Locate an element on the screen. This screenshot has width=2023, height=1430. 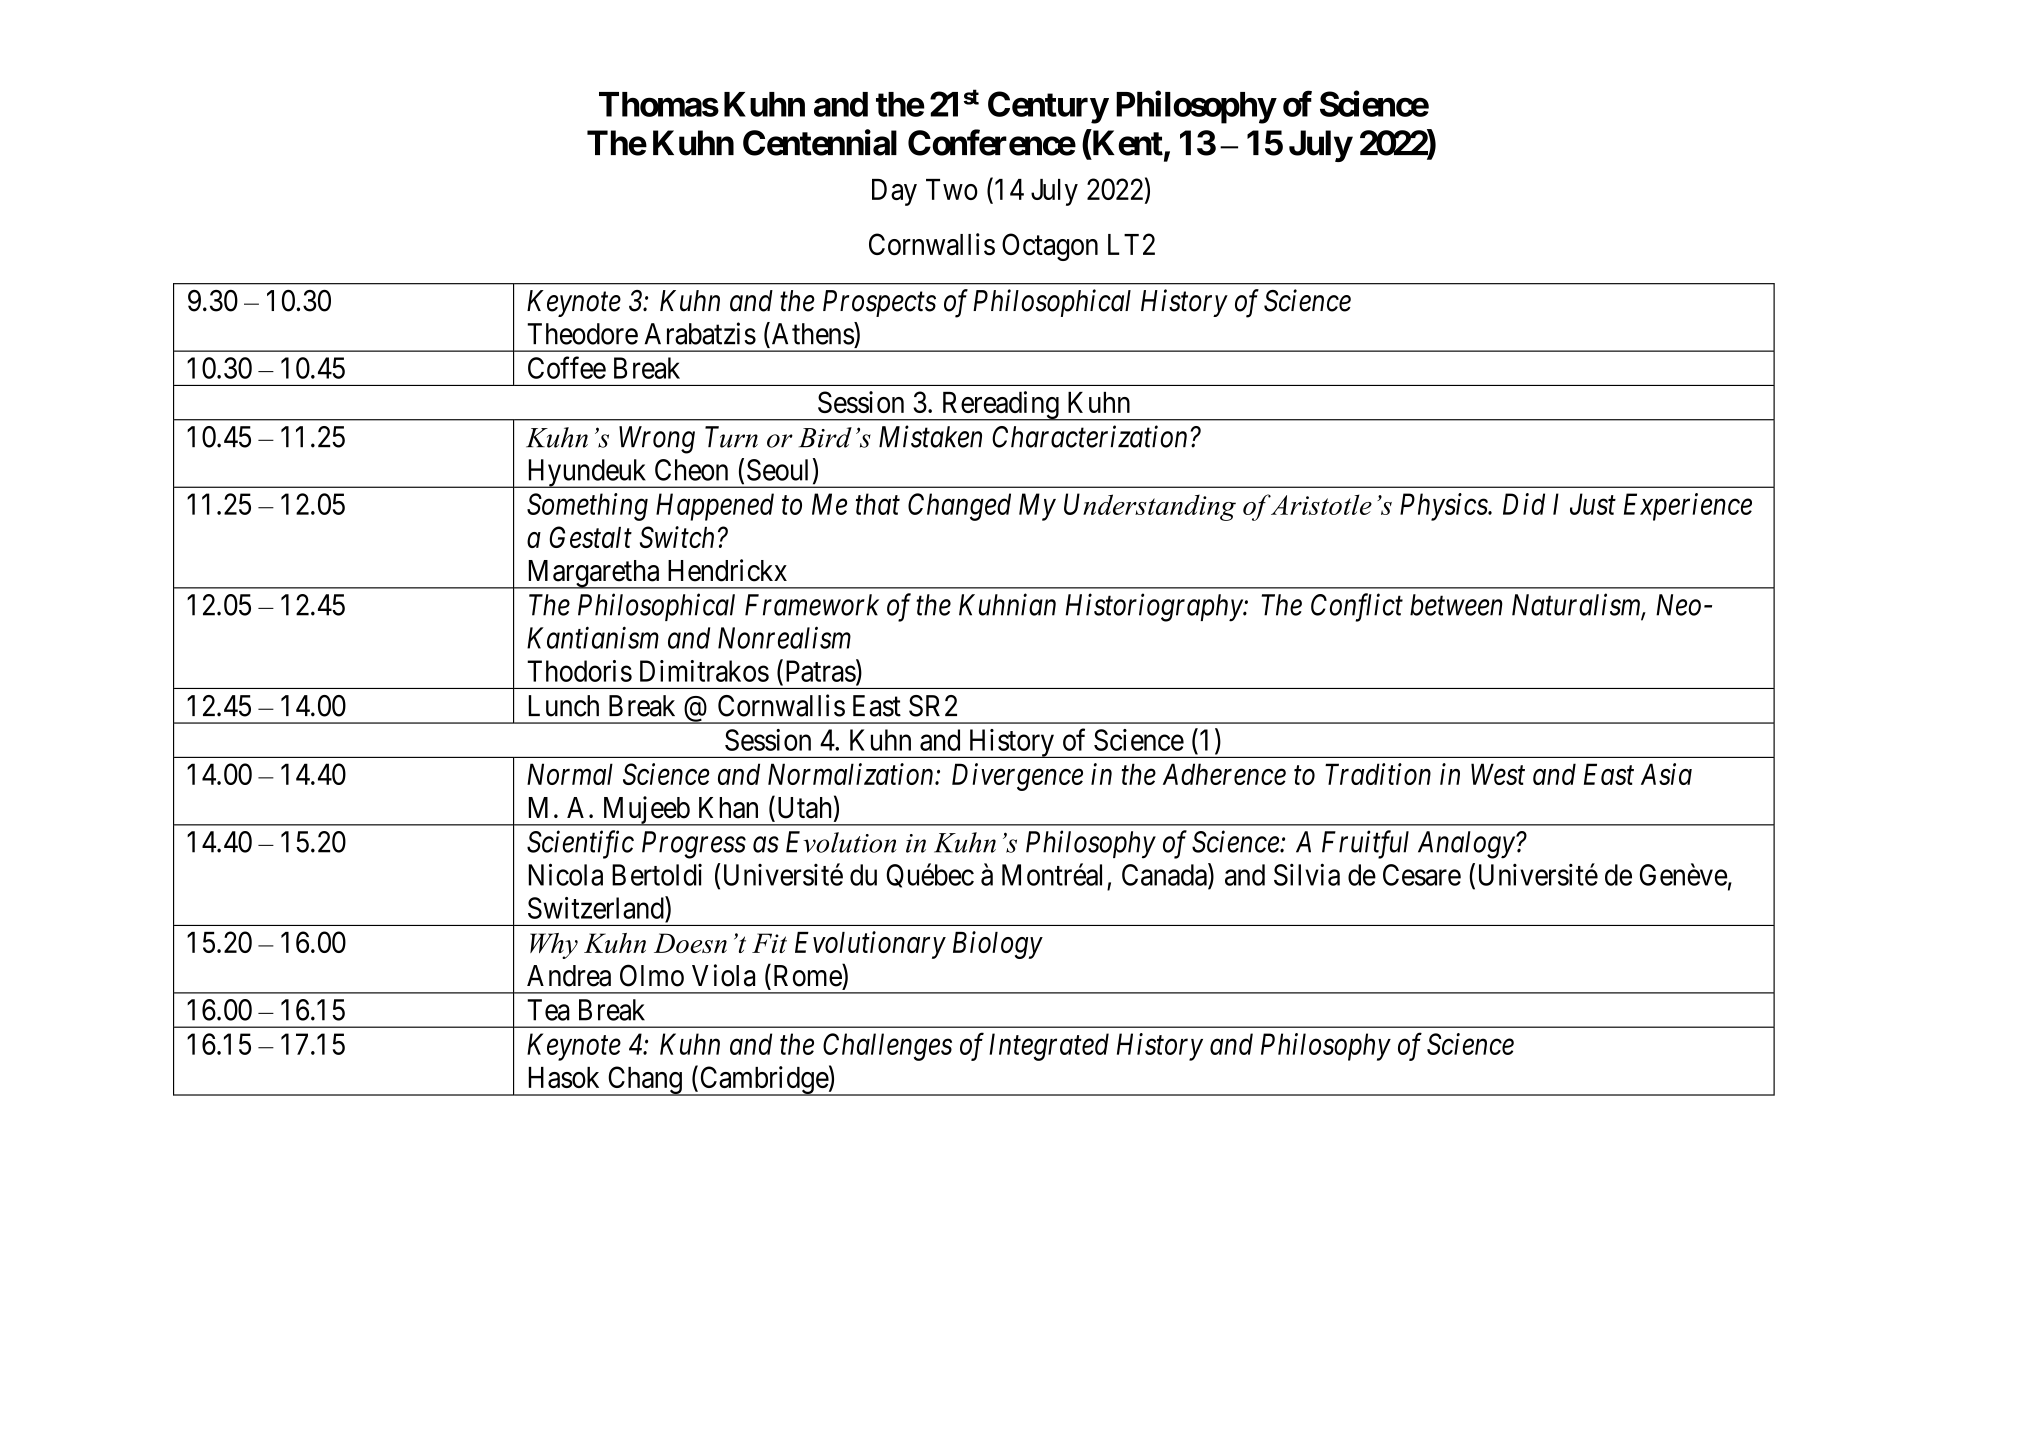
Switch is located at coordinates (677, 537).
